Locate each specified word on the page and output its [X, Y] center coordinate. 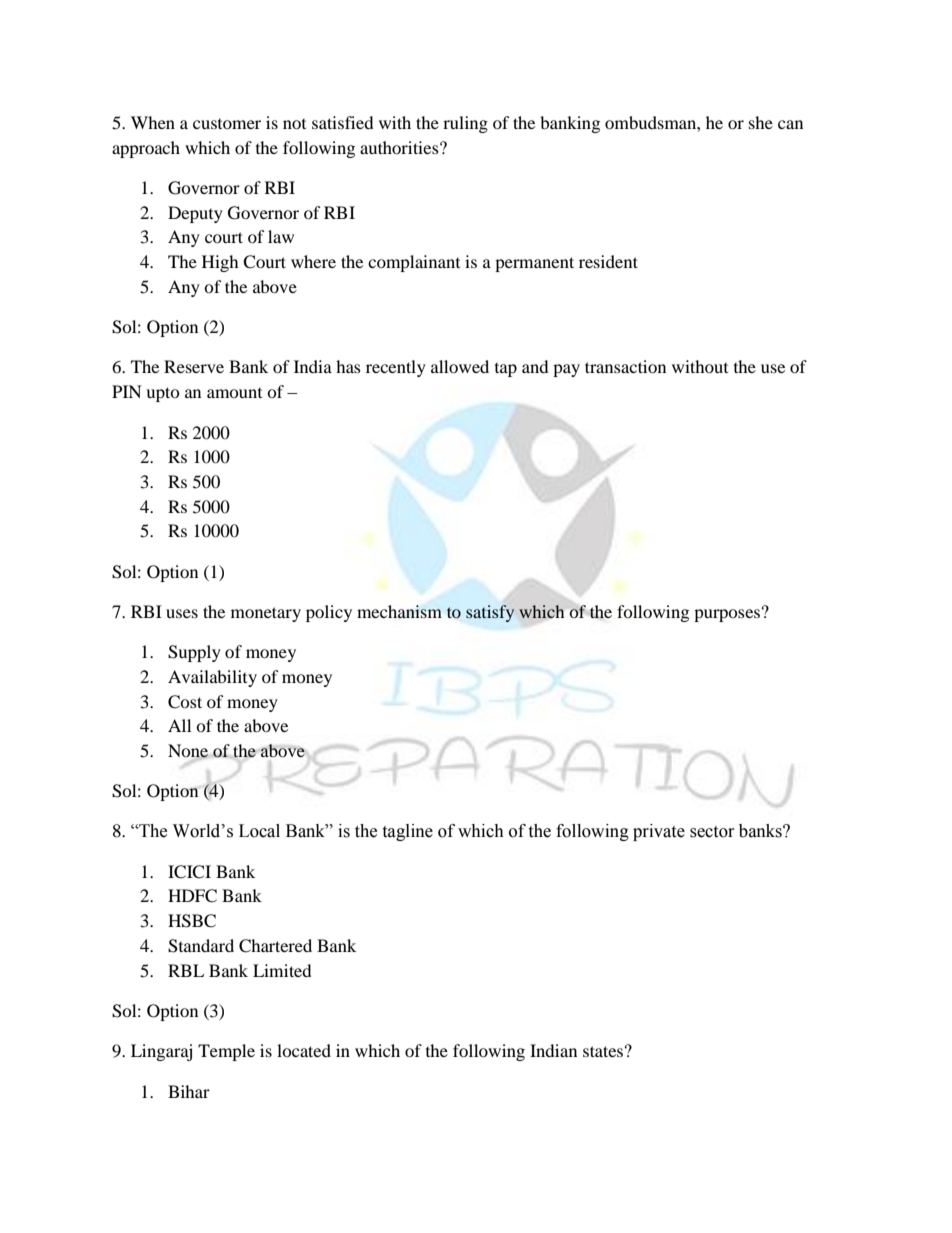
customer [227, 124]
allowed [460, 366]
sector [712, 832]
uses [182, 613]
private [659, 832]
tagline [407, 832]
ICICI [189, 872]
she [761, 122]
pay [566, 370]
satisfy [490, 613]
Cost [185, 702]
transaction [625, 366]
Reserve [194, 366]
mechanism [399, 611]
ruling [465, 124]
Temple [226, 1052]
